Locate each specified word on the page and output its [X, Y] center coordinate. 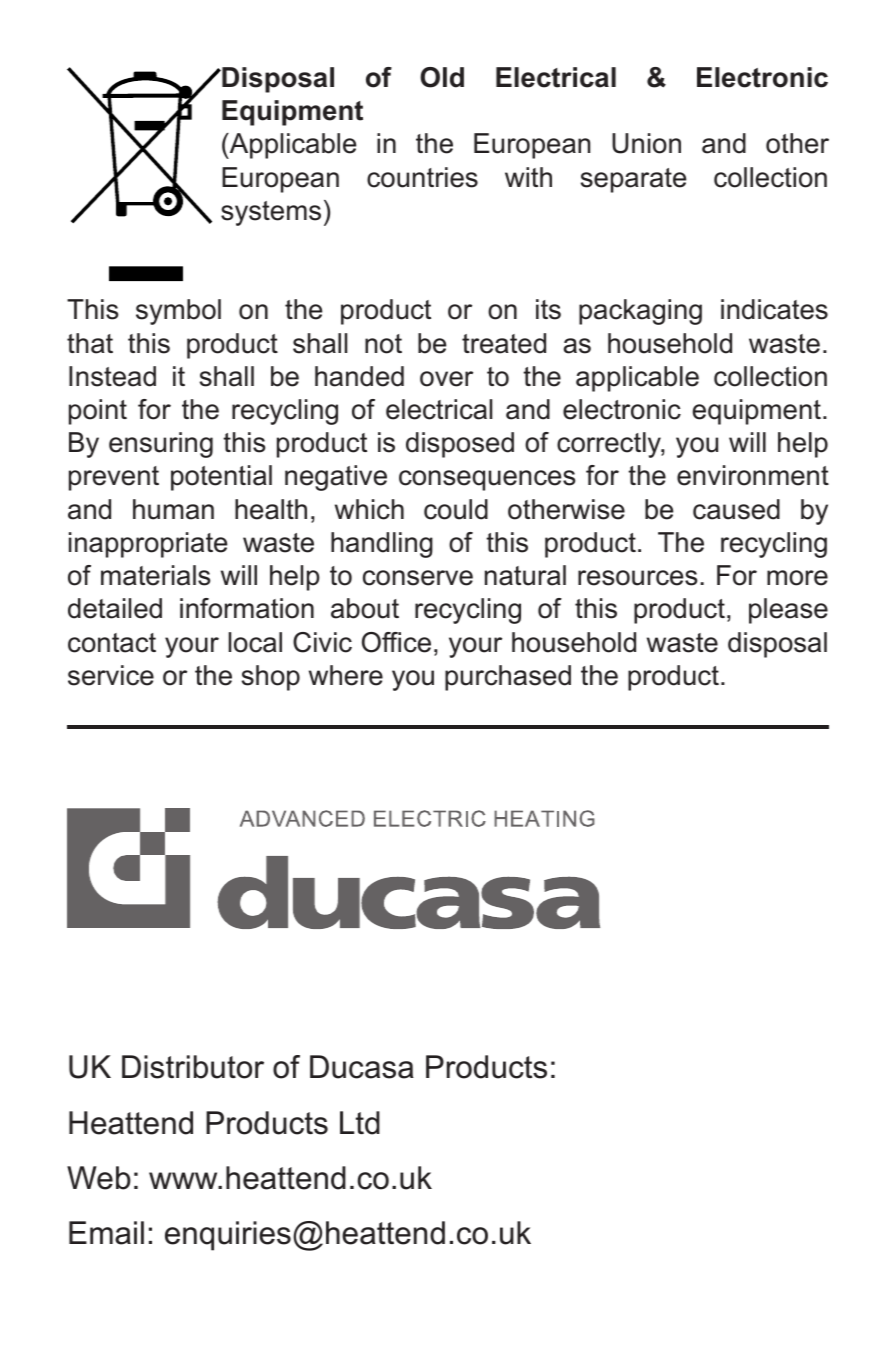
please [788, 611]
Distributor [193, 1067]
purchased [508, 678]
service [111, 675]
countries [422, 177]
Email [106, 1233]
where [346, 675]
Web [99, 1178]
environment [753, 475]
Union [646, 143]
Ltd [360, 1123]
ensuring [161, 445]
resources [638, 578]
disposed [460, 445]
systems [271, 213]
